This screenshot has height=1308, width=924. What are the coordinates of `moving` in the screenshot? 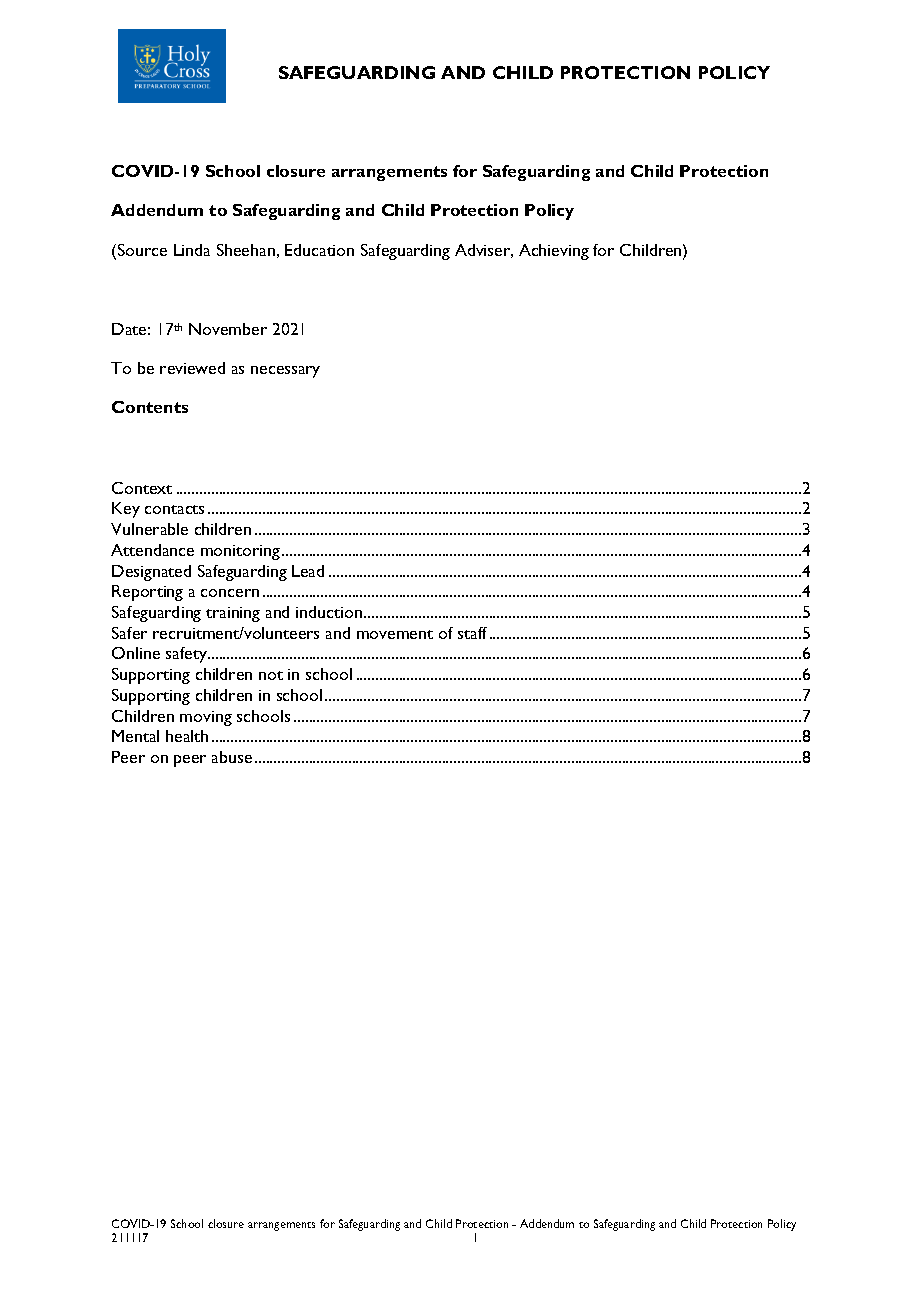 It's located at (206, 718).
